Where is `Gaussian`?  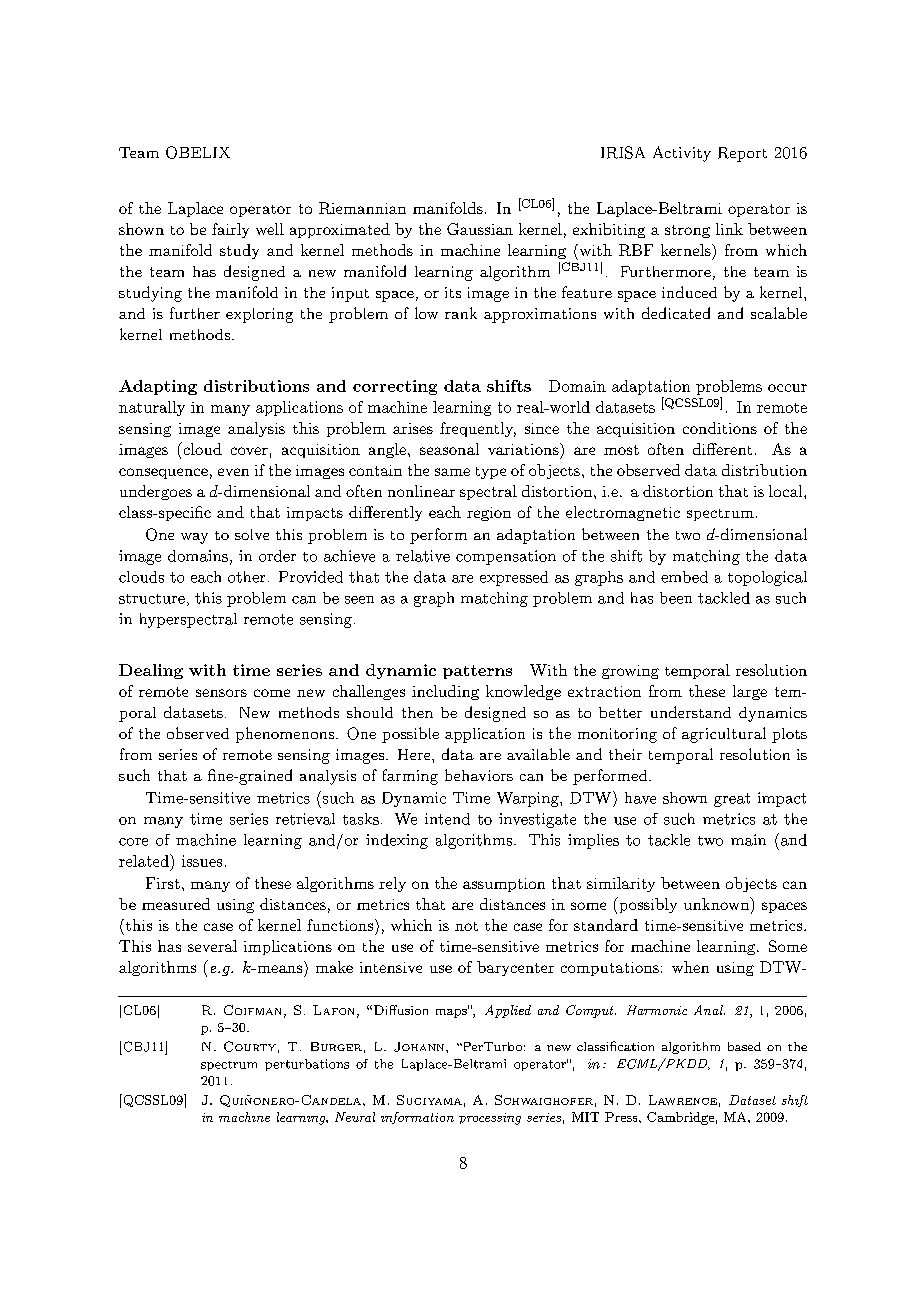 Gaussian is located at coordinates (480, 229).
